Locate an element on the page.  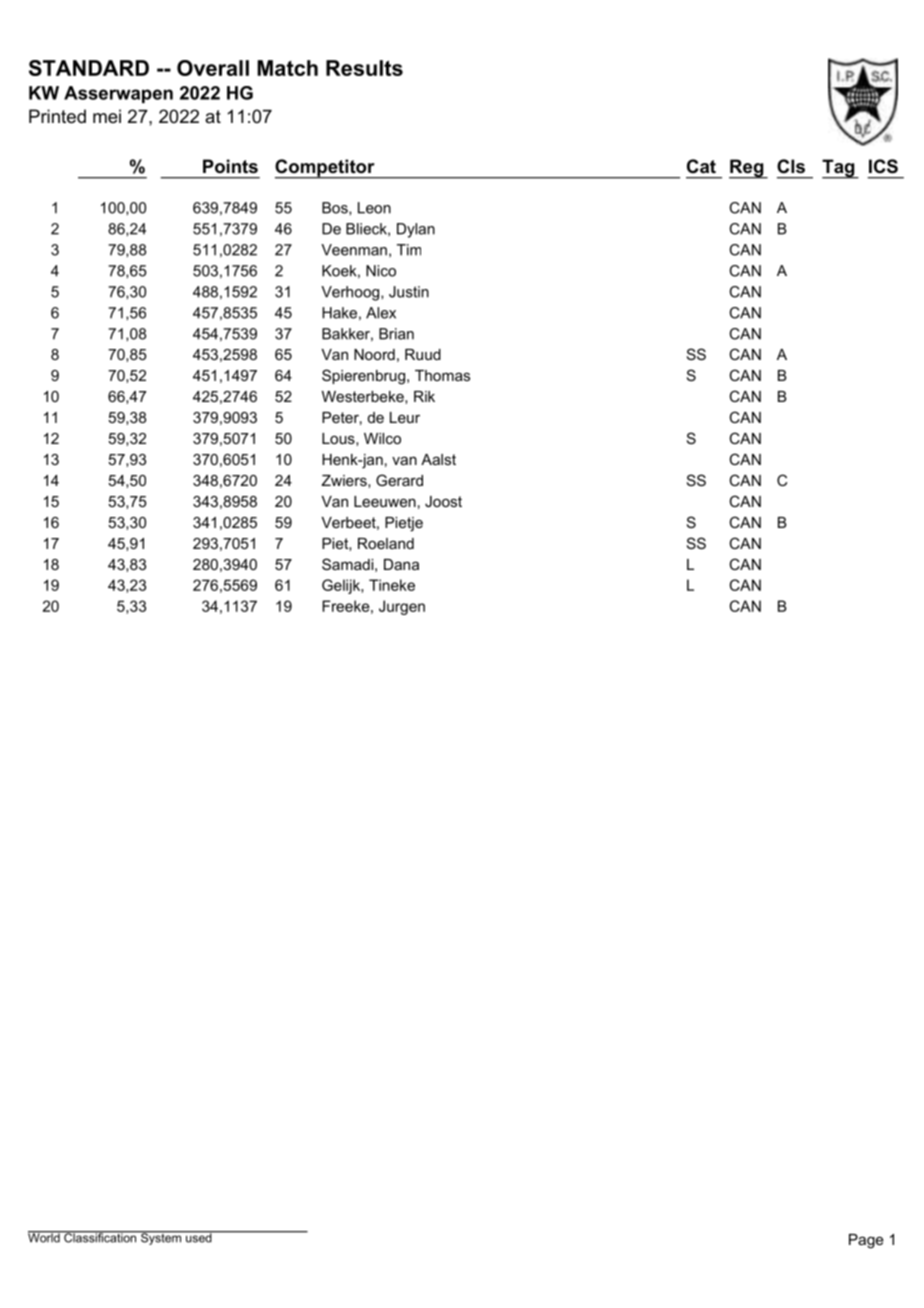
used is located at coordinates (199, 1237).
